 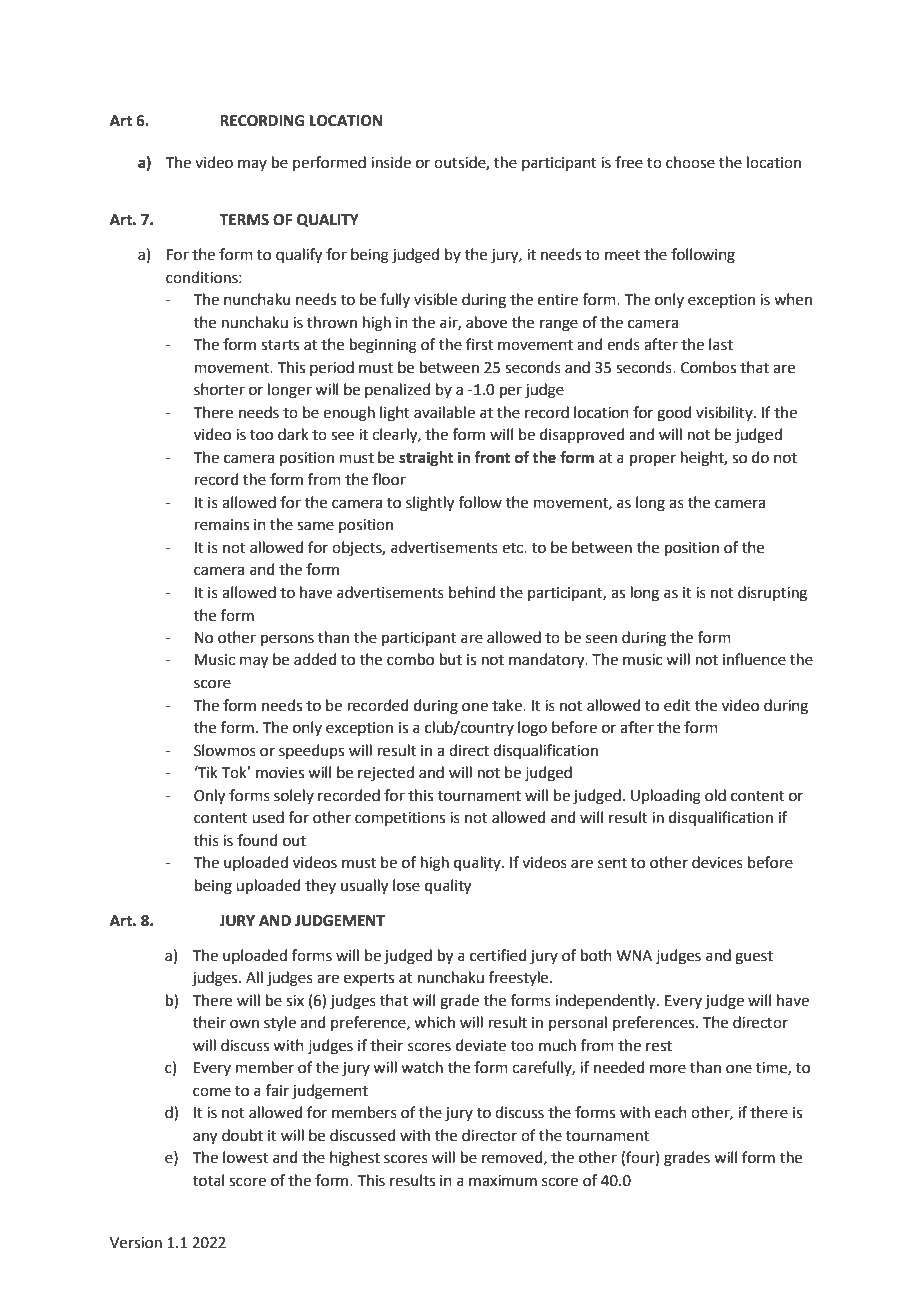 What do you see at coordinates (717, 862) in the screenshot?
I see `devices` at bounding box center [717, 862].
